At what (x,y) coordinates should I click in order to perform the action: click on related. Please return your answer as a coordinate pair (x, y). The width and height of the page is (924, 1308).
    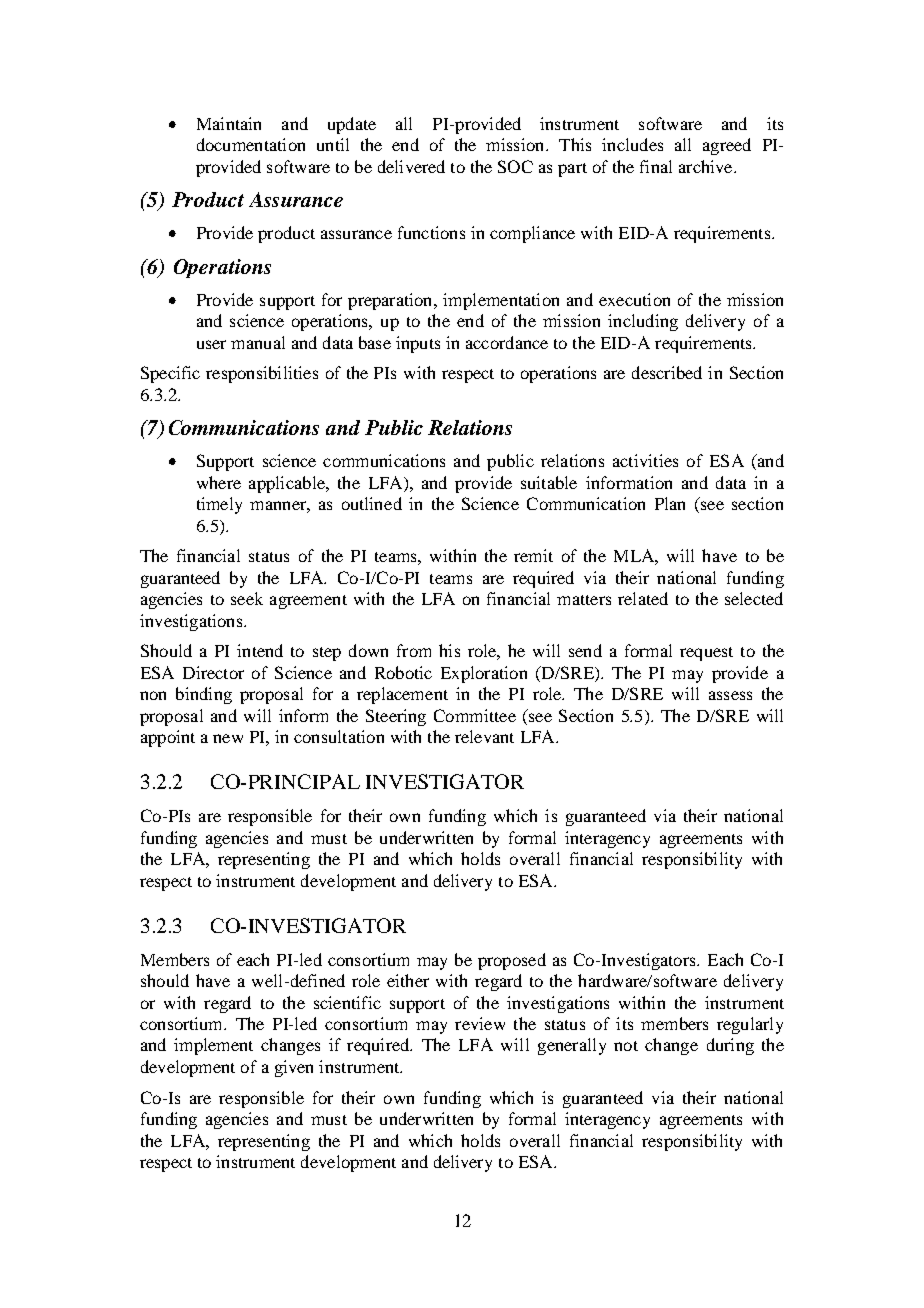
    Looking at the image, I should click on (643, 598).
